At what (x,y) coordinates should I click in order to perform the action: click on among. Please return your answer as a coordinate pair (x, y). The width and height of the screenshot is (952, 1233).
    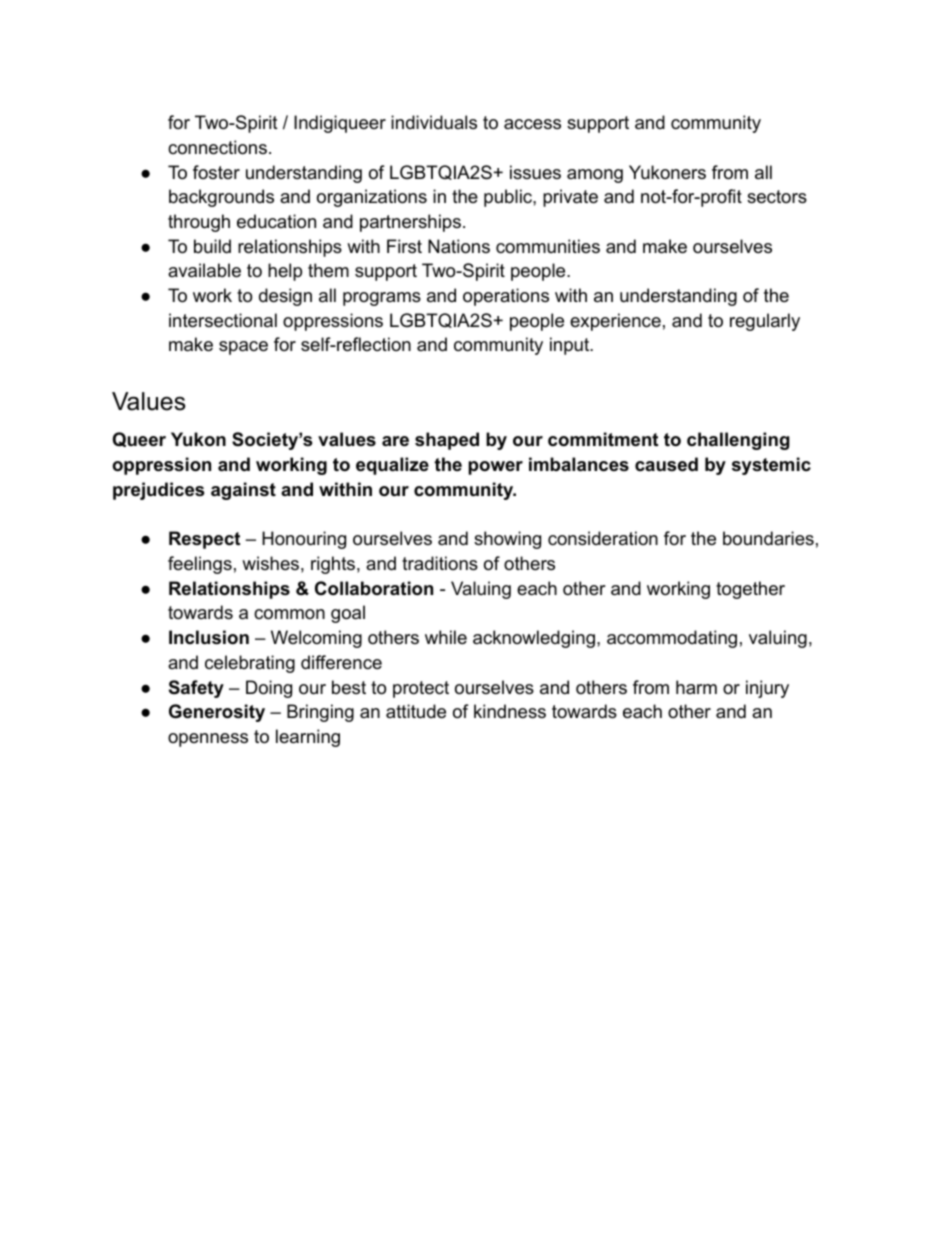
    Looking at the image, I should click on (595, 176).
